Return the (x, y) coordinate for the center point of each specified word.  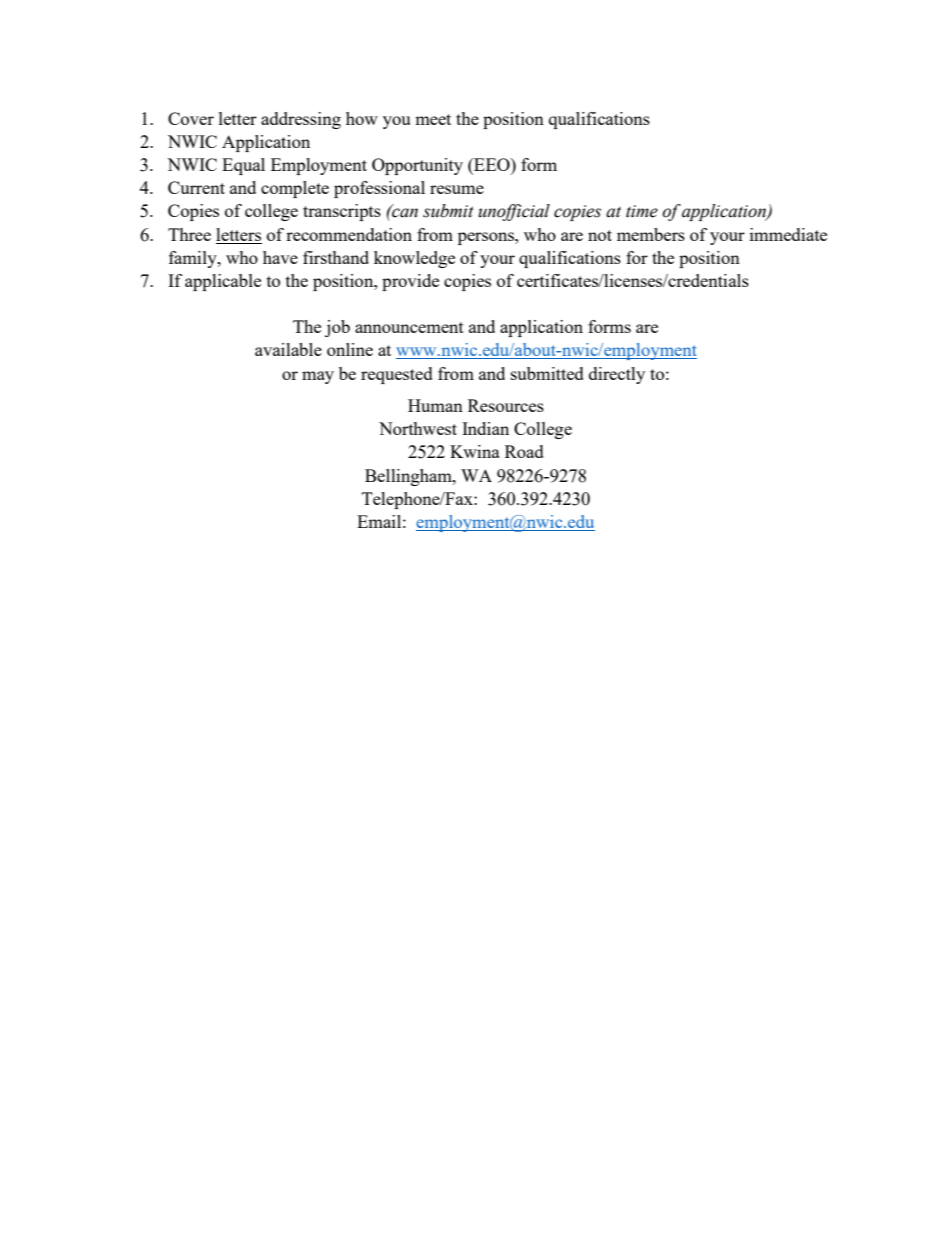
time (642, 211)
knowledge (414, 259)
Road (524, 451)
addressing (301, 120)
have (280, 257)
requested (397, 375)
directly (617, 375)
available (288, 349)
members (651, 234)
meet (433, 119)
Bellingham (409, 477)
